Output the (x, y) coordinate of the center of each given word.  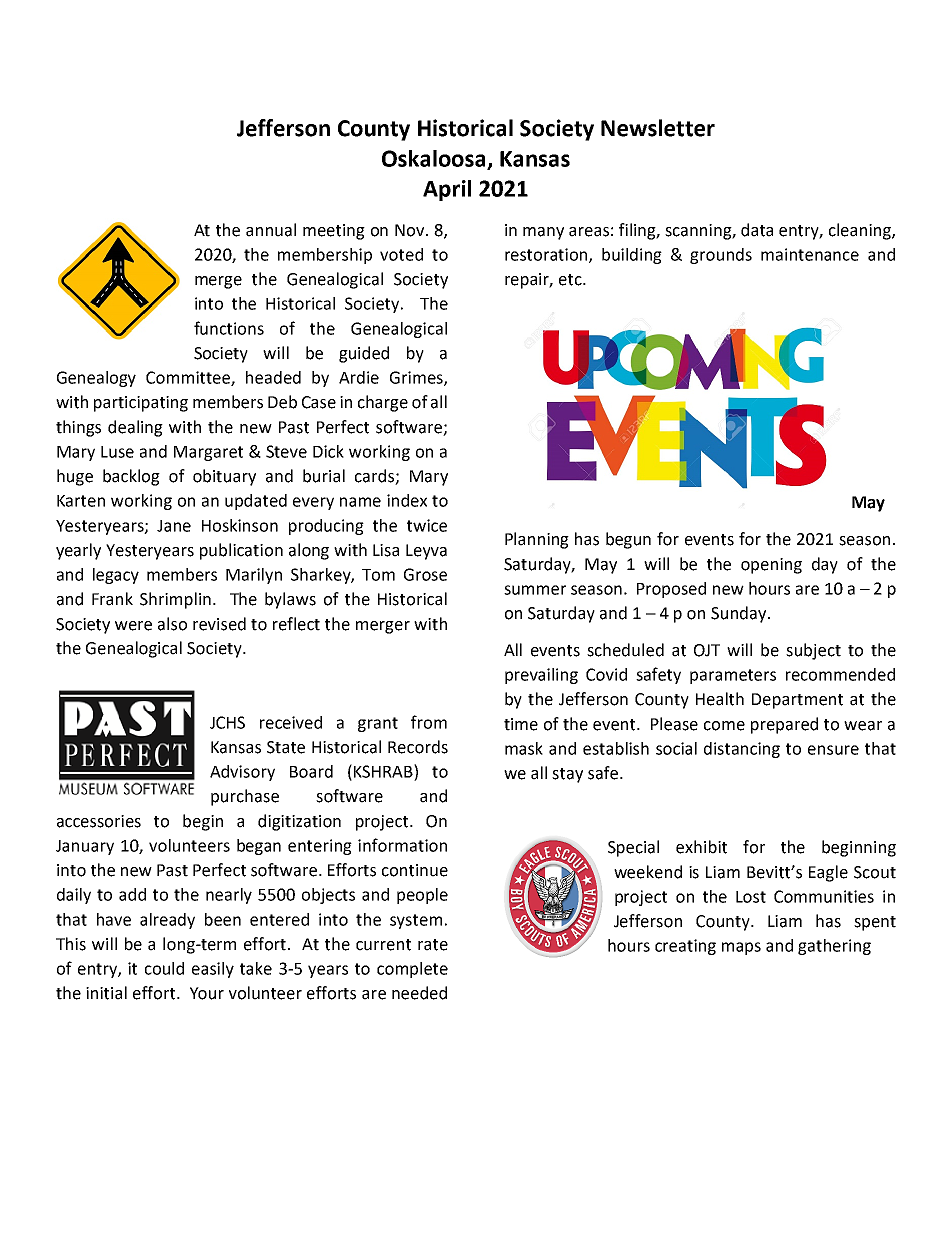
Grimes (417, 378)
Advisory (242, 773)
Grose (425, 574)
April (447, 190)
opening (771, 566)
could (164, 968)
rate (433, 945)
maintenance (810, 254)
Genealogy (96, 379)
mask (524, 748)
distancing (742, 750)
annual (271, 230)
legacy (116, 576)
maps (741, 948)
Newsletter (658, 128)
